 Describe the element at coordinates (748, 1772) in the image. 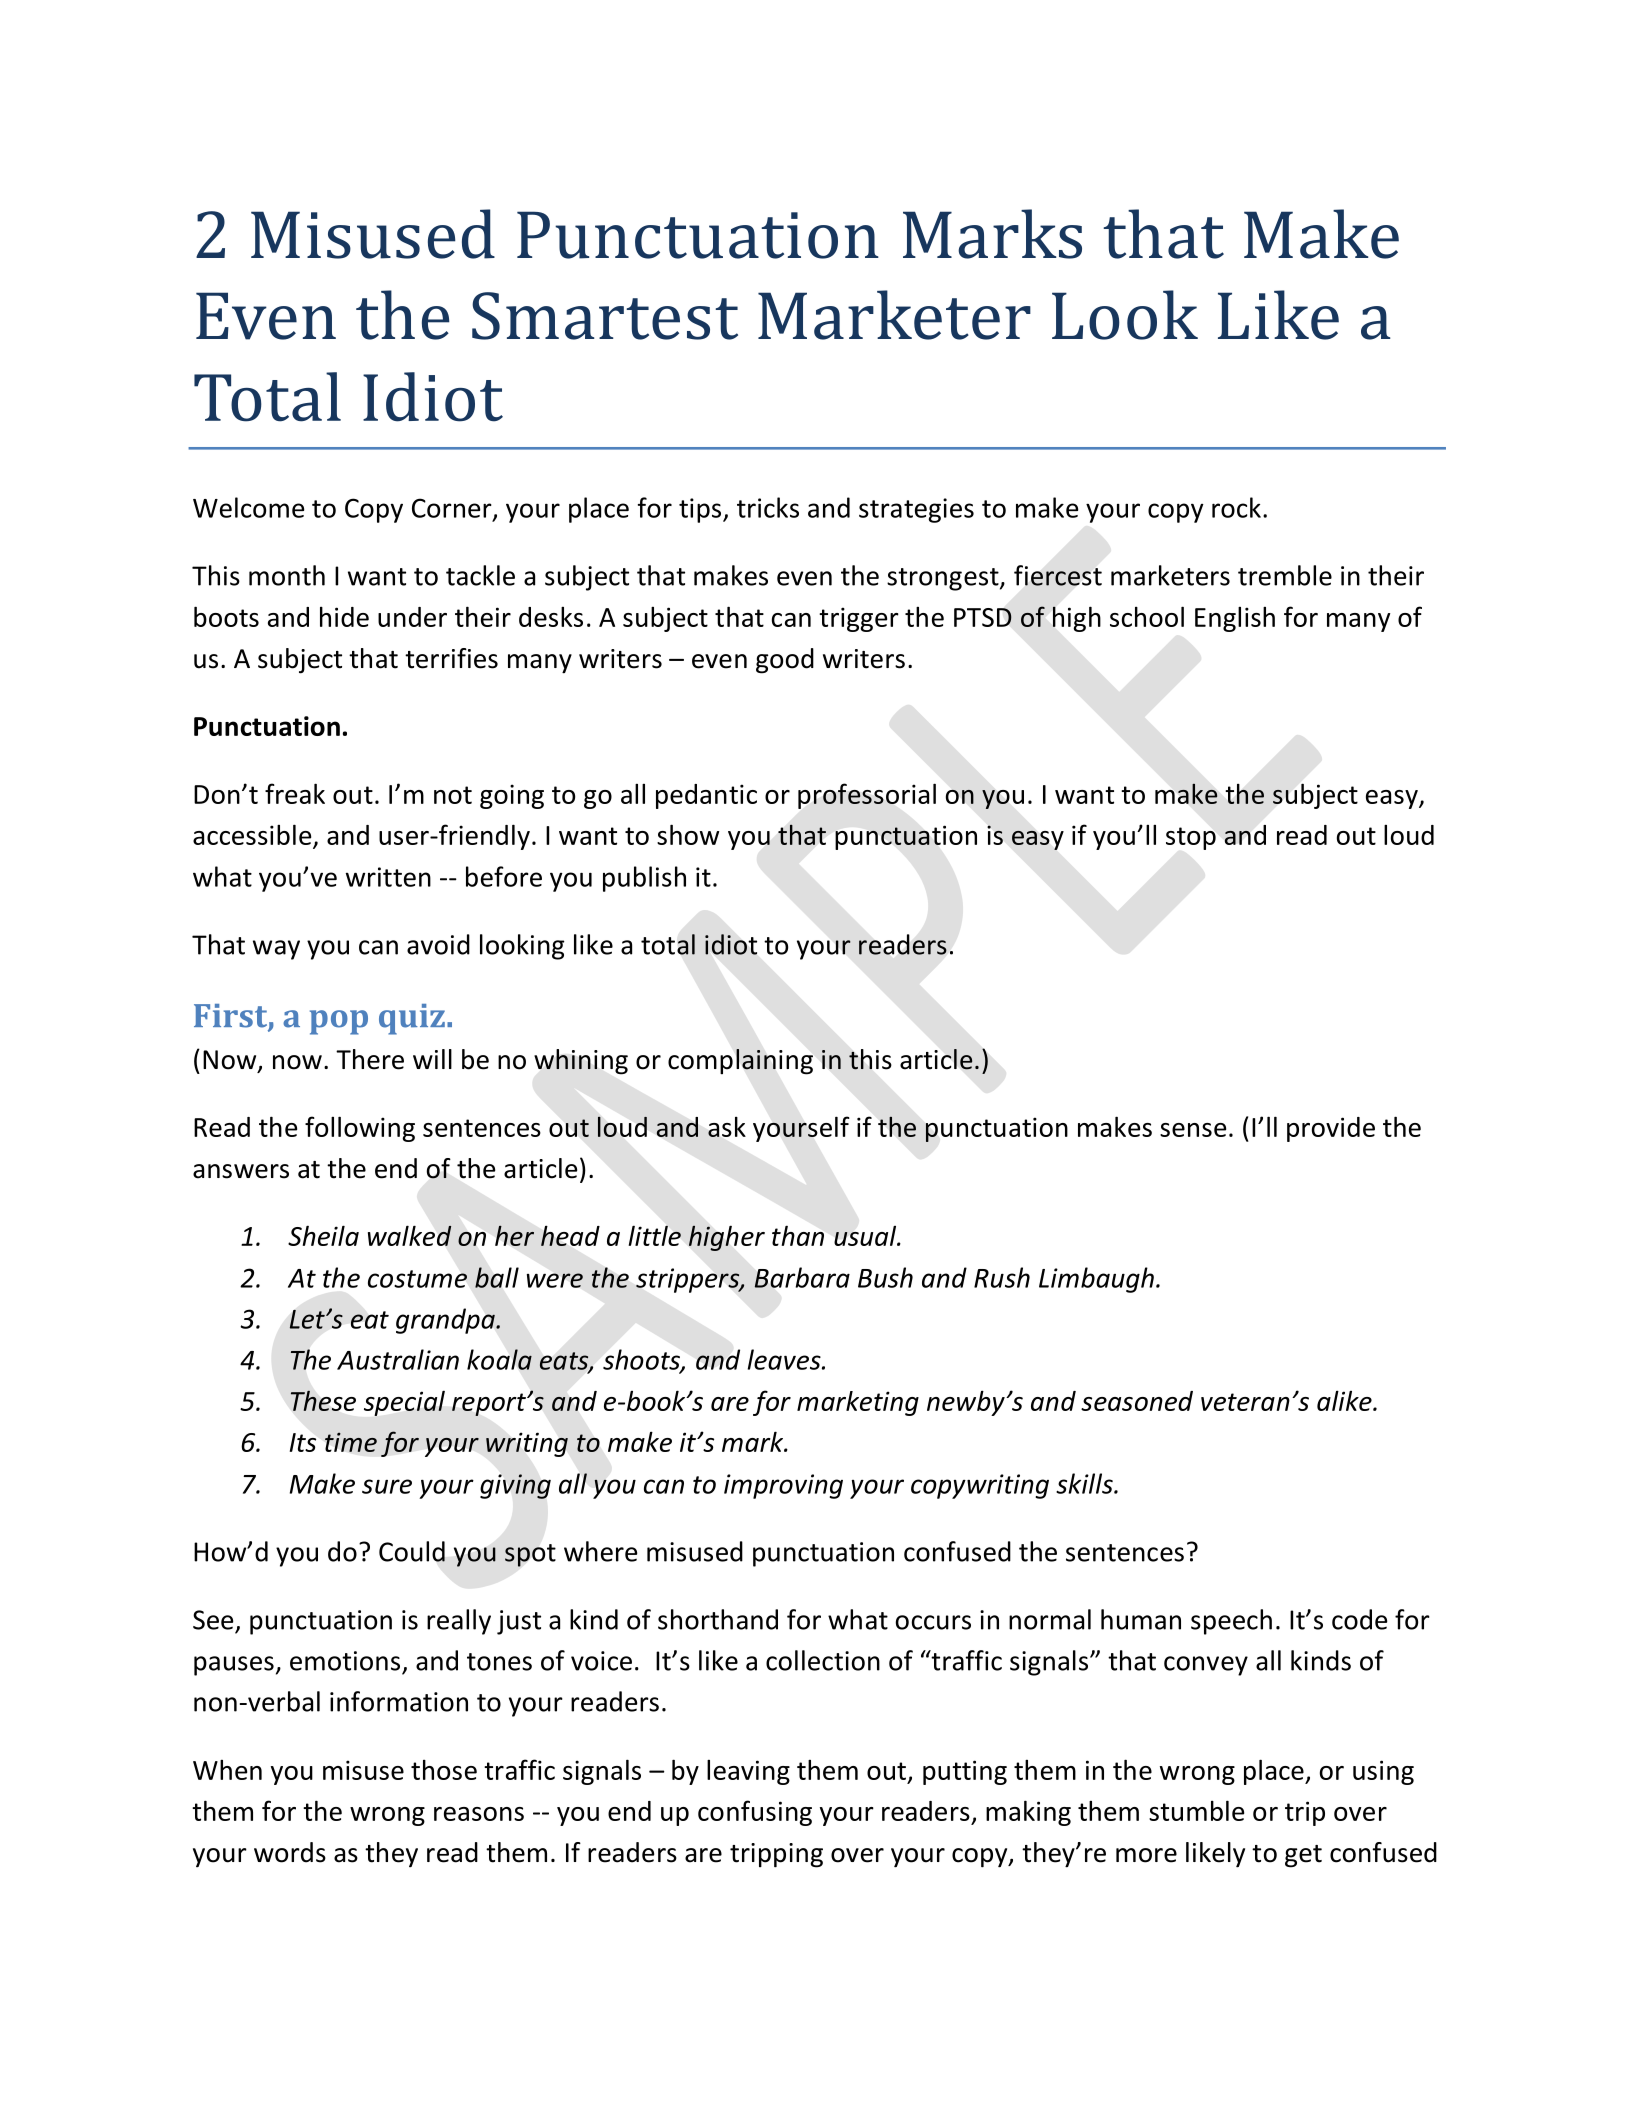

I see `leaving` at that location.
